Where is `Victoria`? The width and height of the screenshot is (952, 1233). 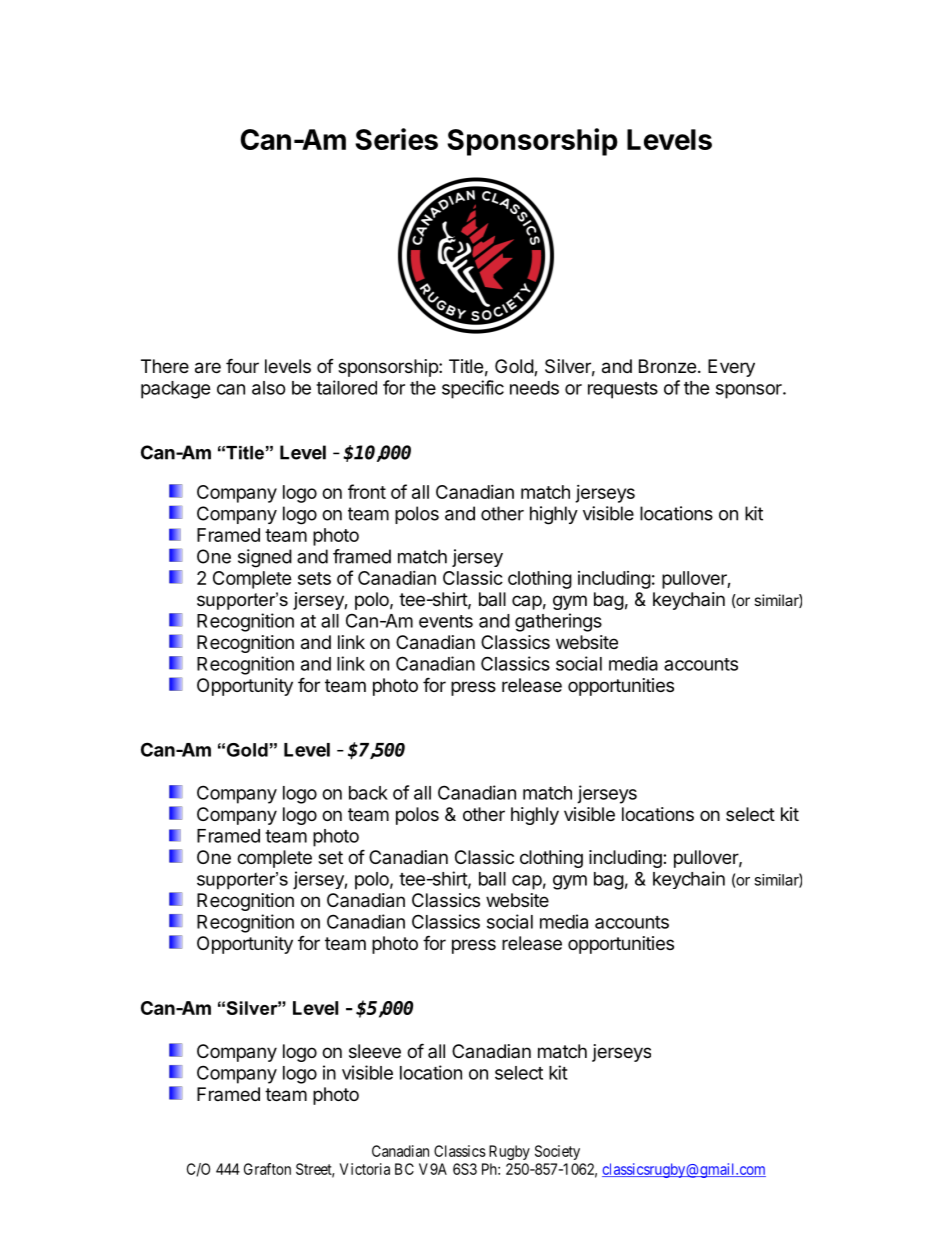
Victoria is located at coordinates (365, 1169).
